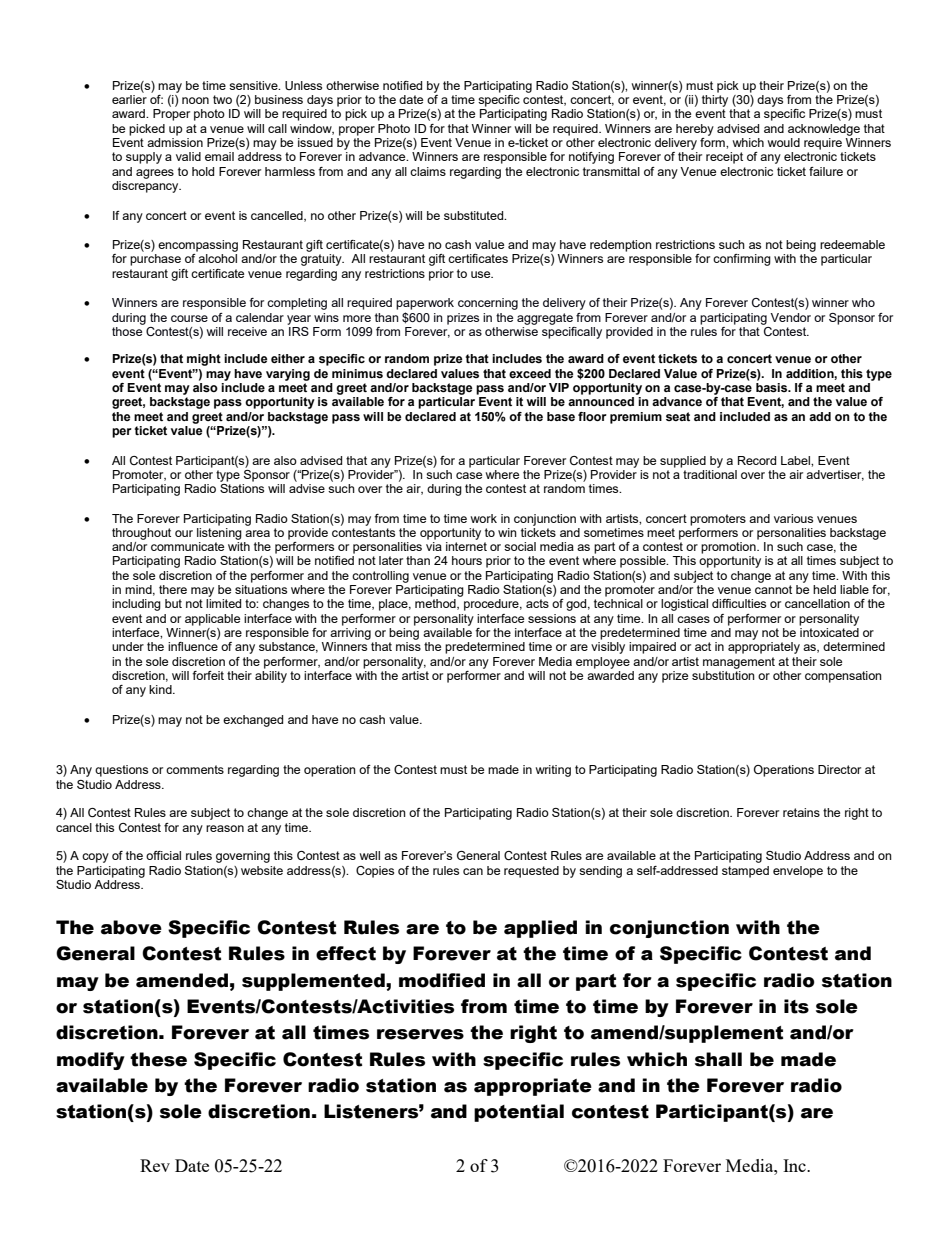  Describe the element at coordinates (195, 100) in the image. I see `noon` at that location.
